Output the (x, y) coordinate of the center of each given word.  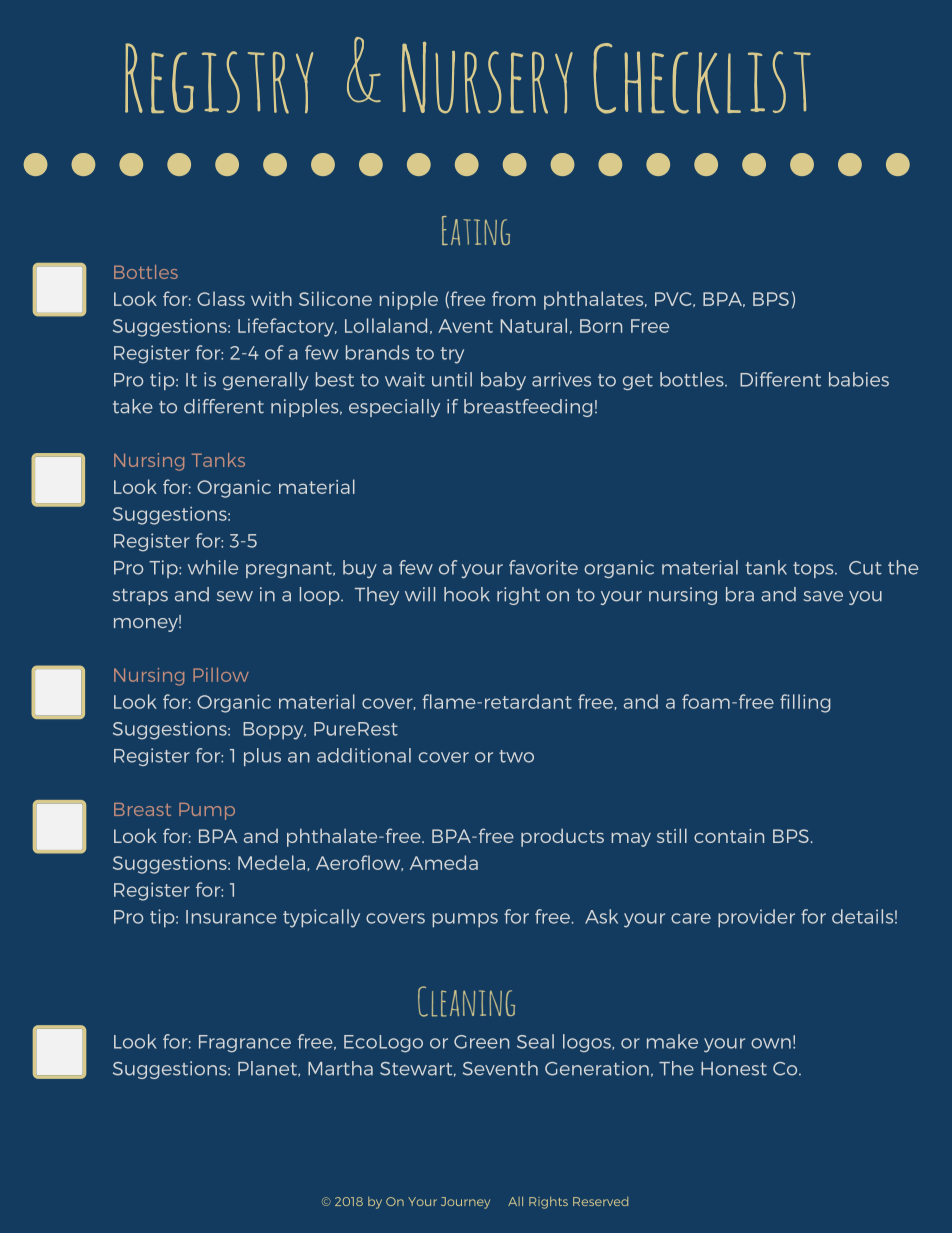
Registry (219, 78)
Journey (465, 1203)
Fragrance (245, 1043)
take (133, 406)
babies (859, 379)
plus (262, 757)
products (562, 837)
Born (601, 326)
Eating (476, 230)
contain (729, 836)
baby (503, 381)
